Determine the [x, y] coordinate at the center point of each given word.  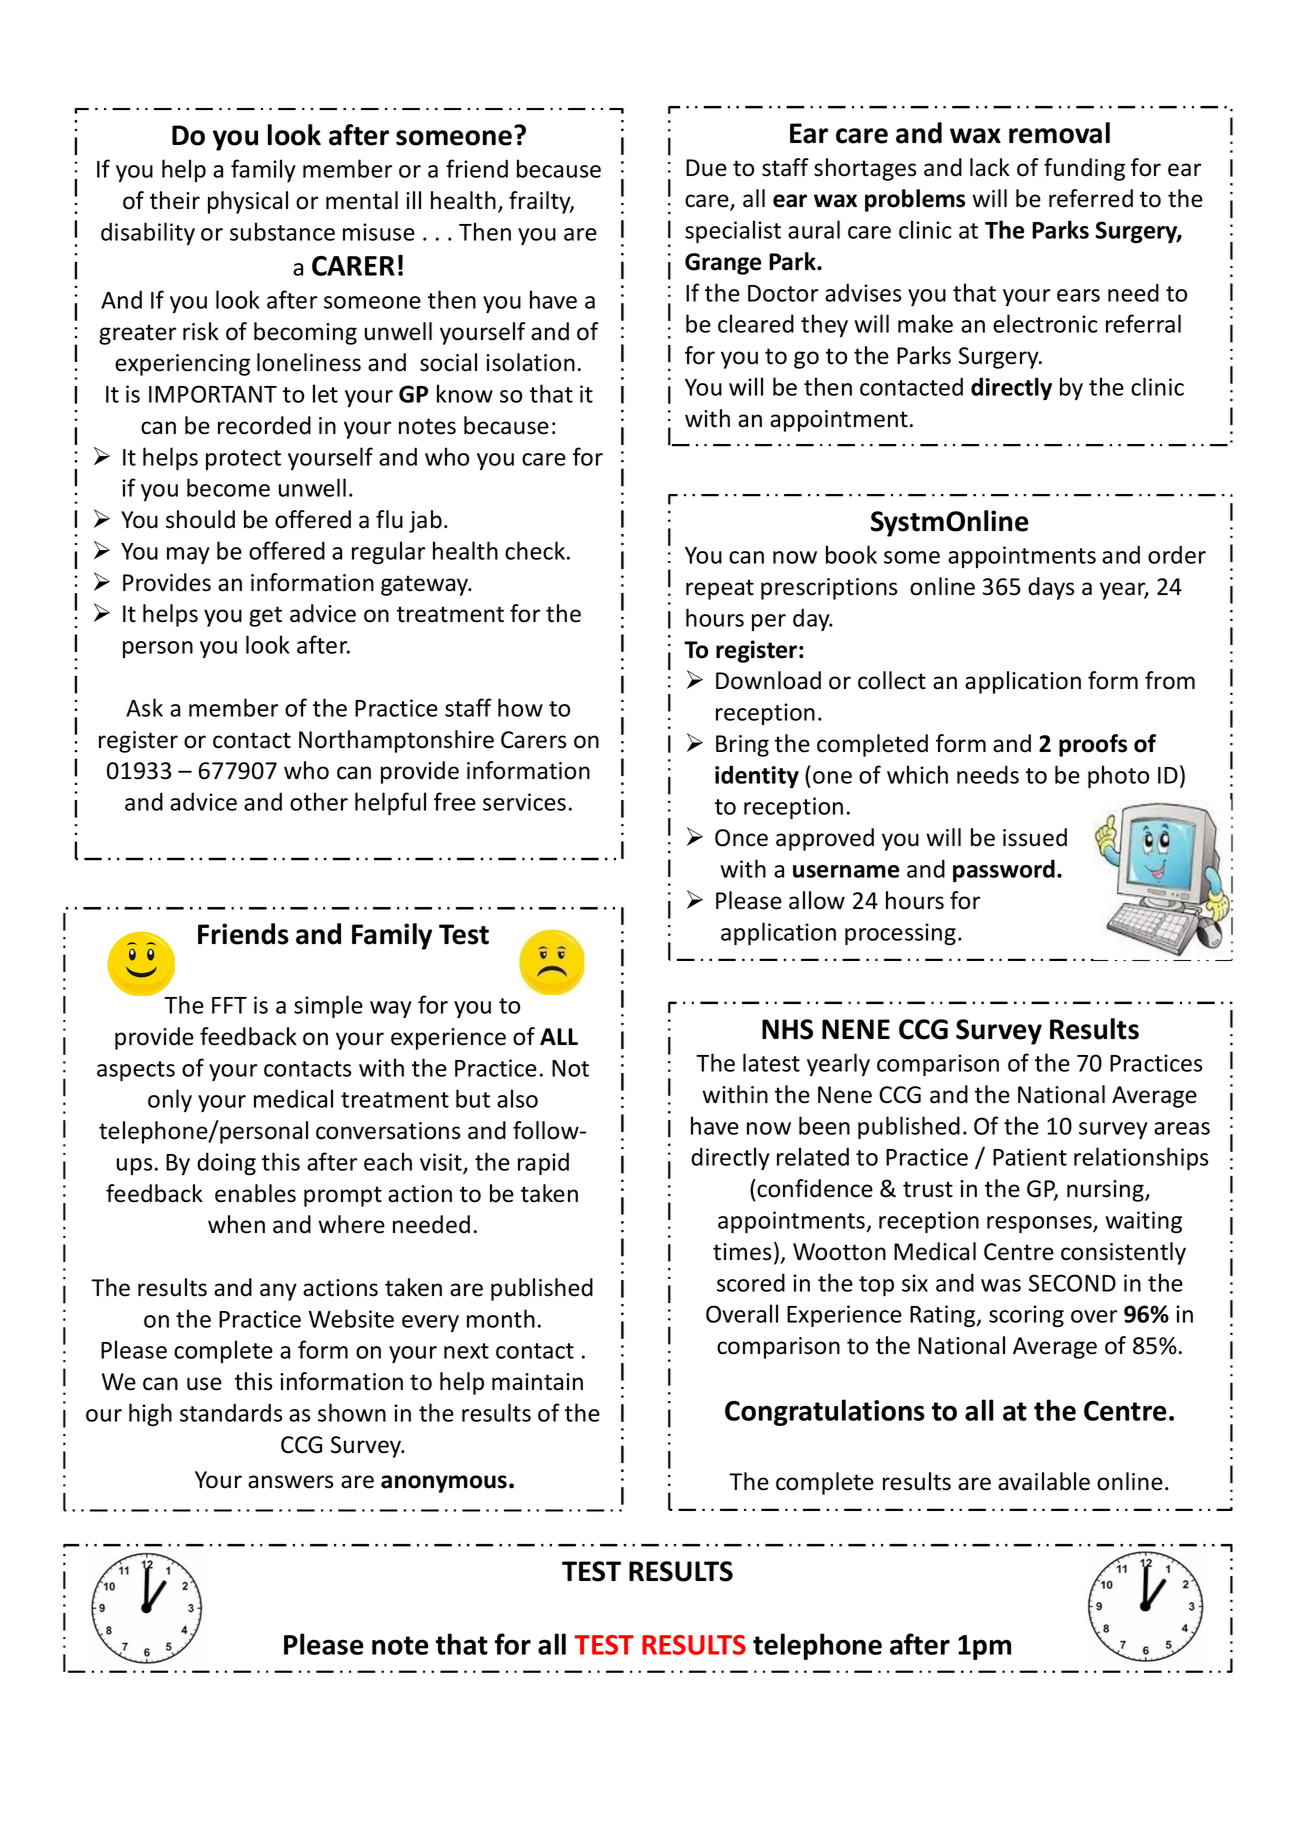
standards [231, 1412]
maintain [537, 1382]
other [319, 801]
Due [706, 168]
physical [248, 202]
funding [1084, 169]
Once [741, 838]
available [1044, 1481]
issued [1035, 837]
